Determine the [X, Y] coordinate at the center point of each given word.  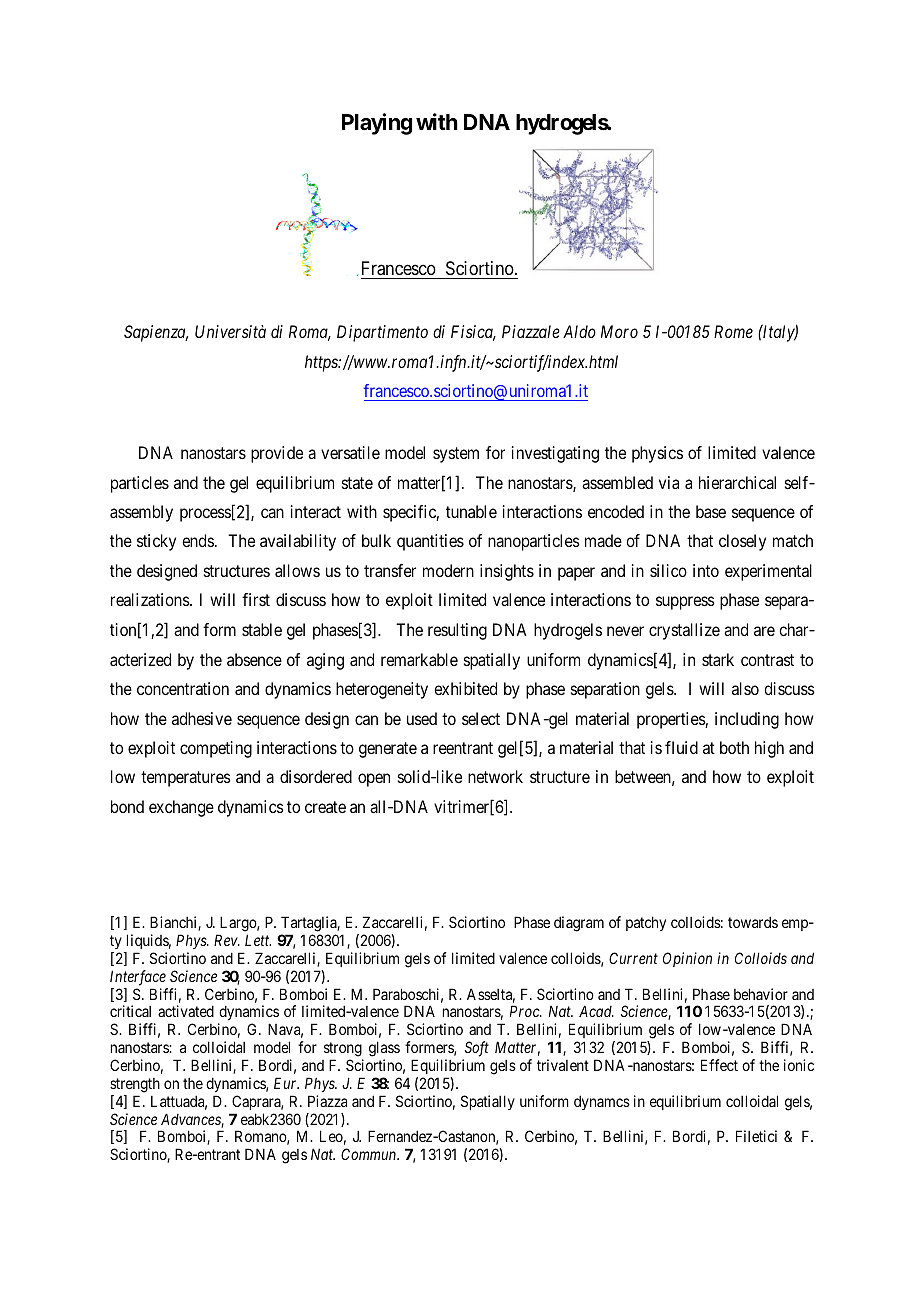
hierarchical [737, 482]
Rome [733, 331]
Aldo [579, 331]
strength [135, 1085]
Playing [377, 124]
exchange [181, 808]
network [495, 776]
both [734, 747]
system [456, 455]
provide [277, 454]
